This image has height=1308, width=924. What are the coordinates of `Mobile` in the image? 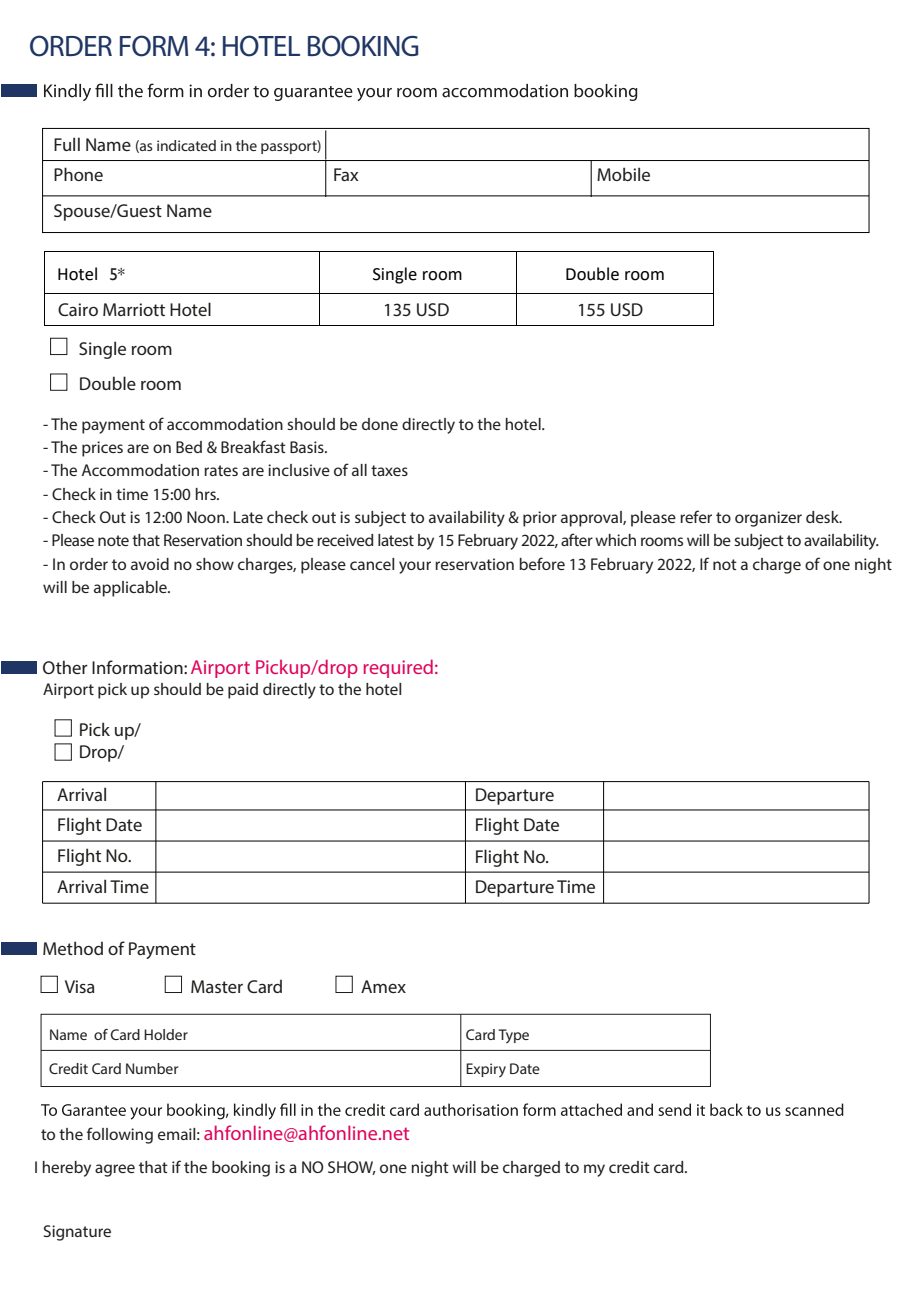 It's located at (623, 174).
